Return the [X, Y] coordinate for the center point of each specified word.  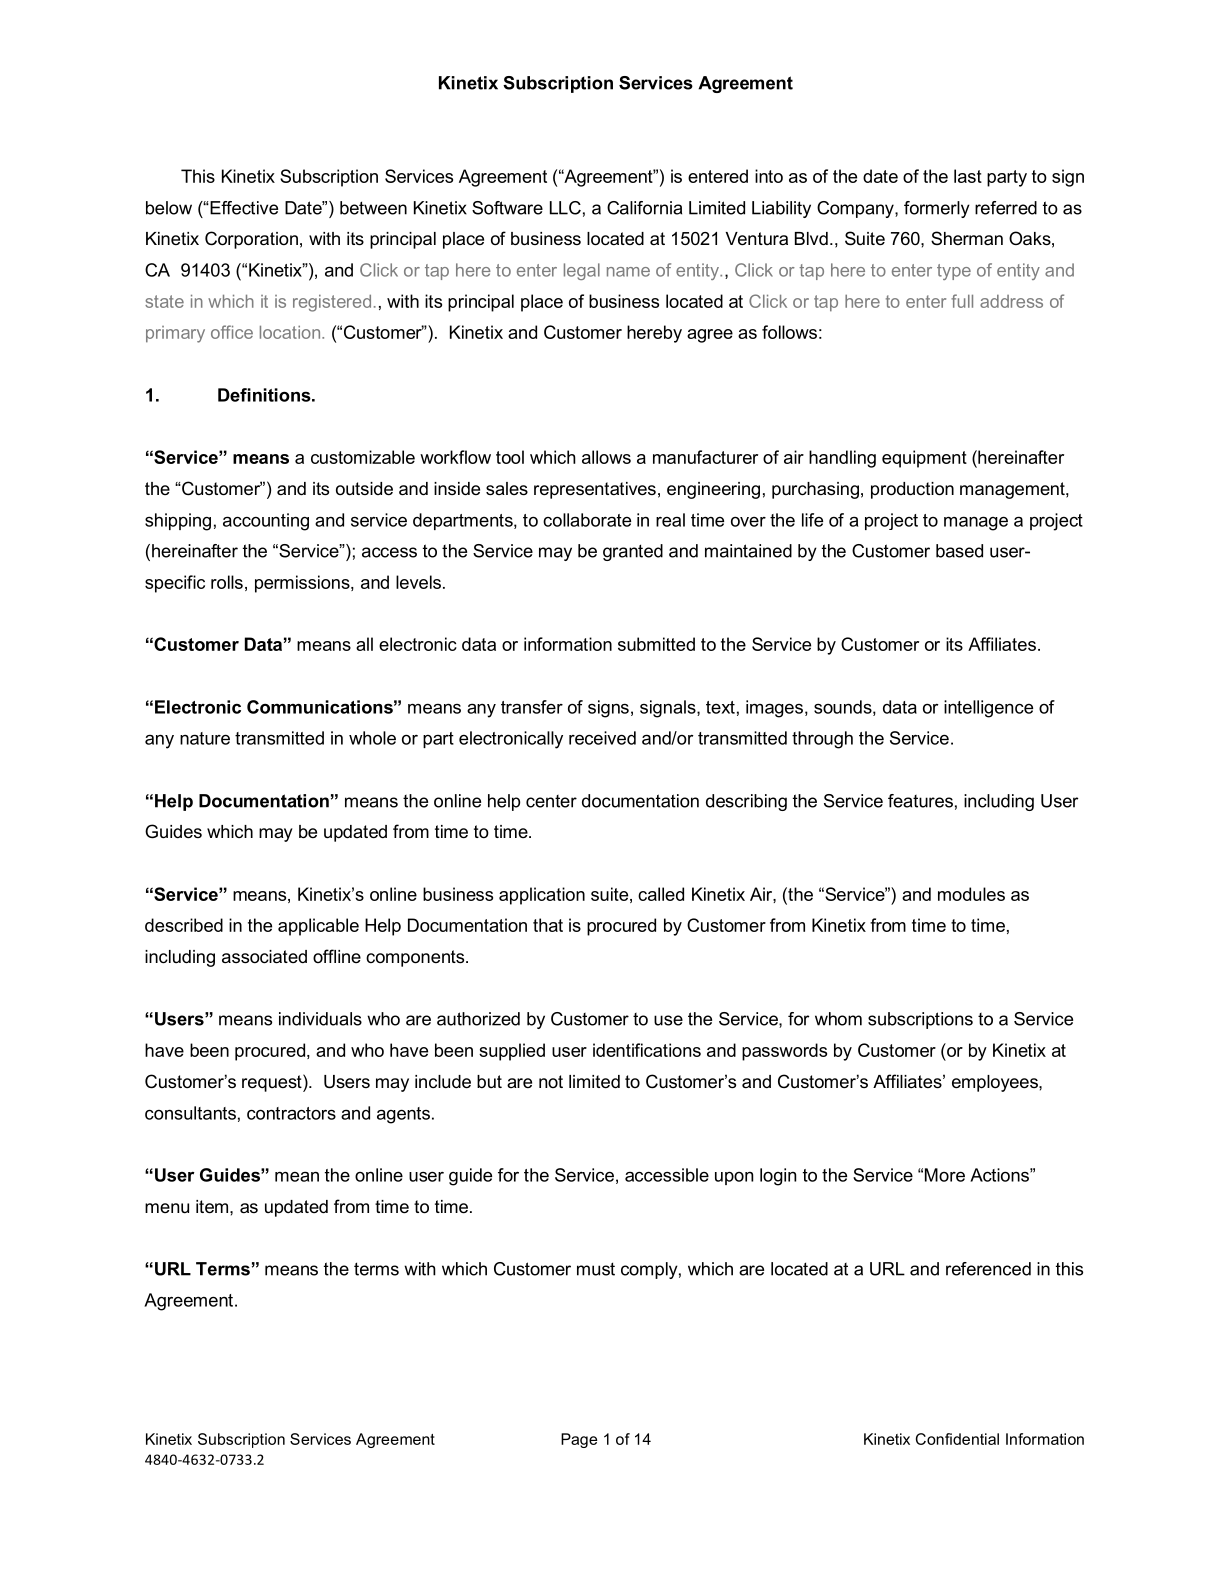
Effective [243, 208]
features [920, 801]
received [602, 738]
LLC [565, 208]
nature [205, 738]
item [213, 1207]
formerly [937, 209]
